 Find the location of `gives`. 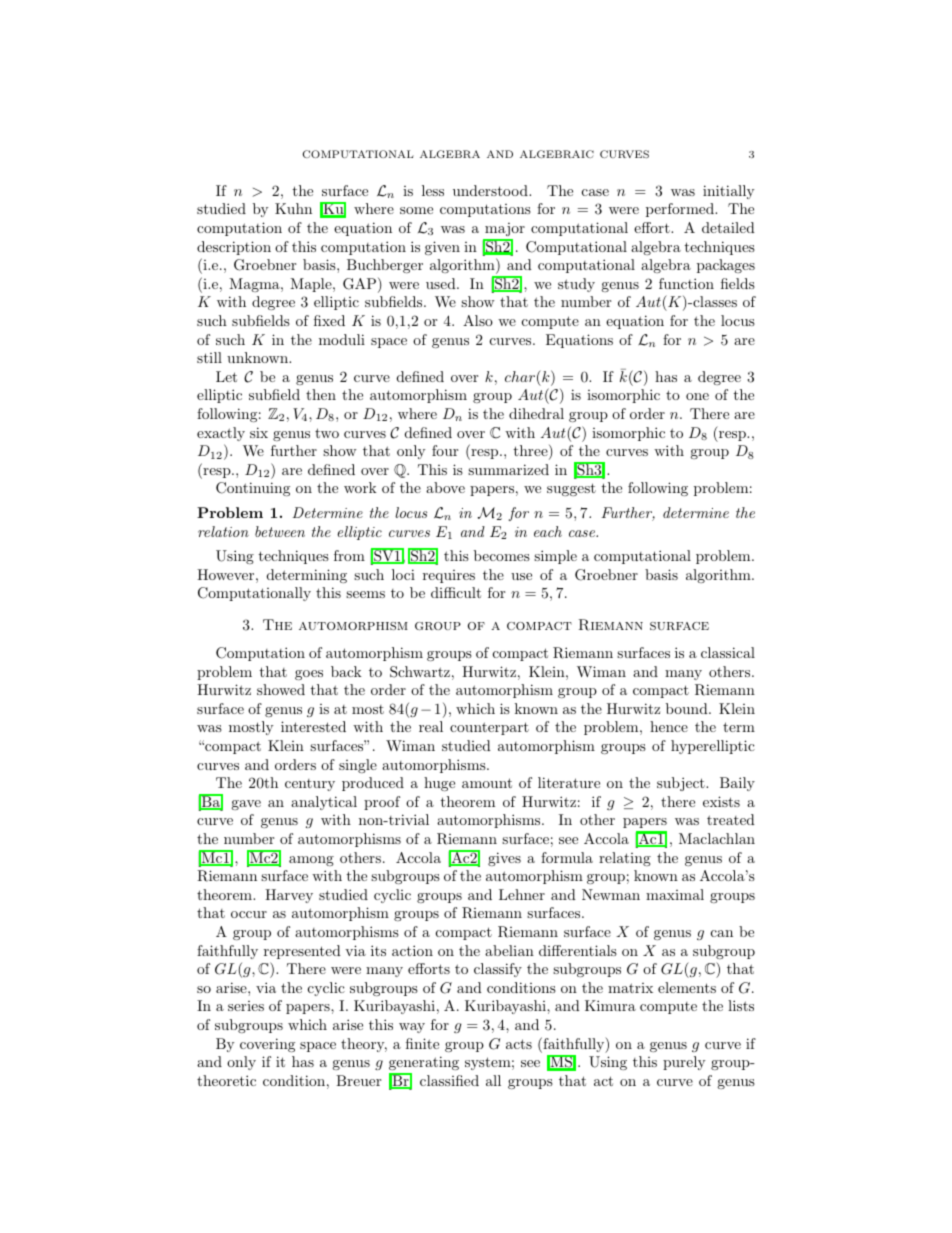

gives is located at coordinates (504, 859).
